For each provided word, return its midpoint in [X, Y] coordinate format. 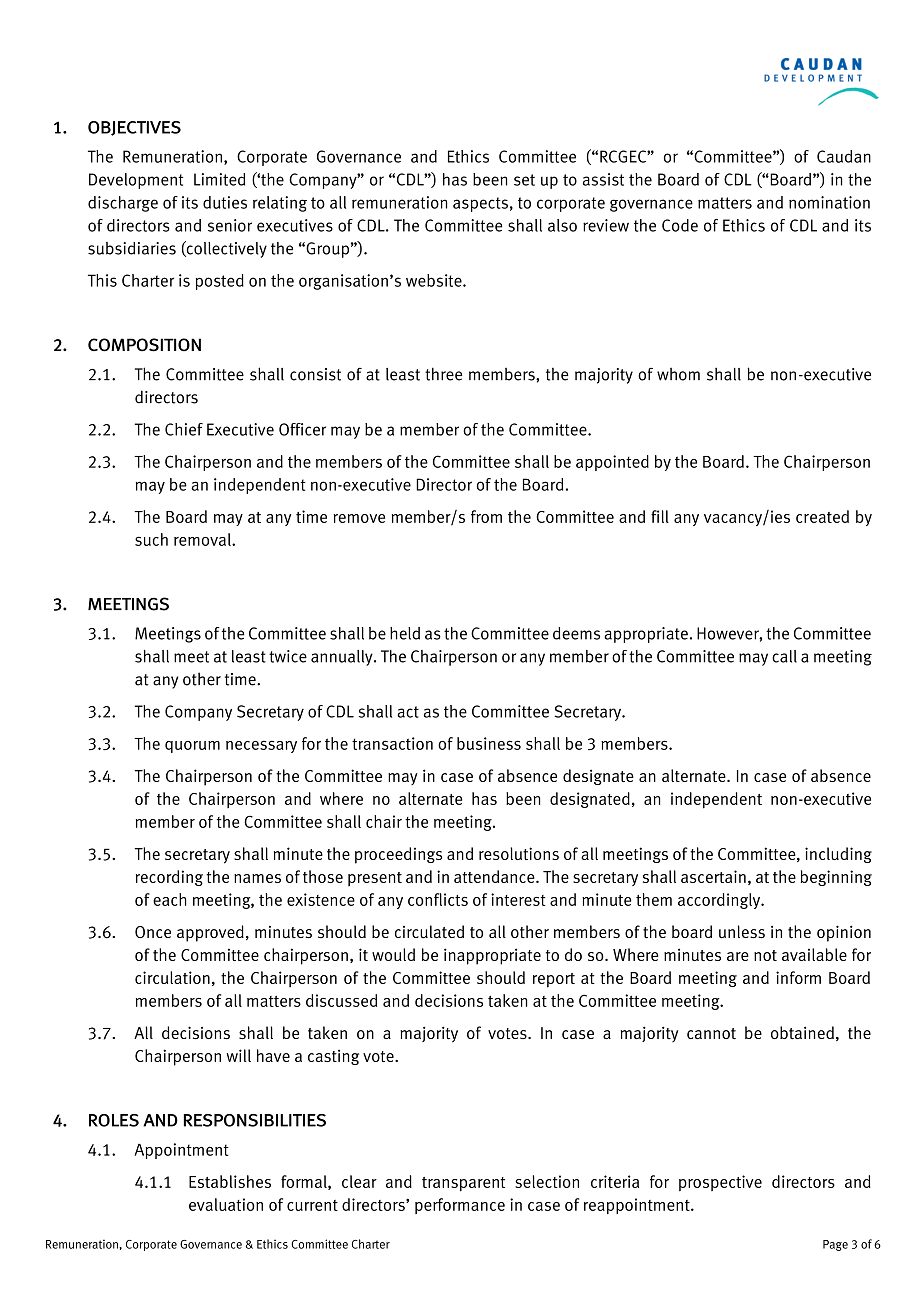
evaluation [226, 1204]
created [822, 516]
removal [203, 539]
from [486, 516]
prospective [720, 1183]
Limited [219, 179]
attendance [495, 876]
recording [169, 878]
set [524, 180]
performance [460, 1206]
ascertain [713, 876]
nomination [829, 202]
